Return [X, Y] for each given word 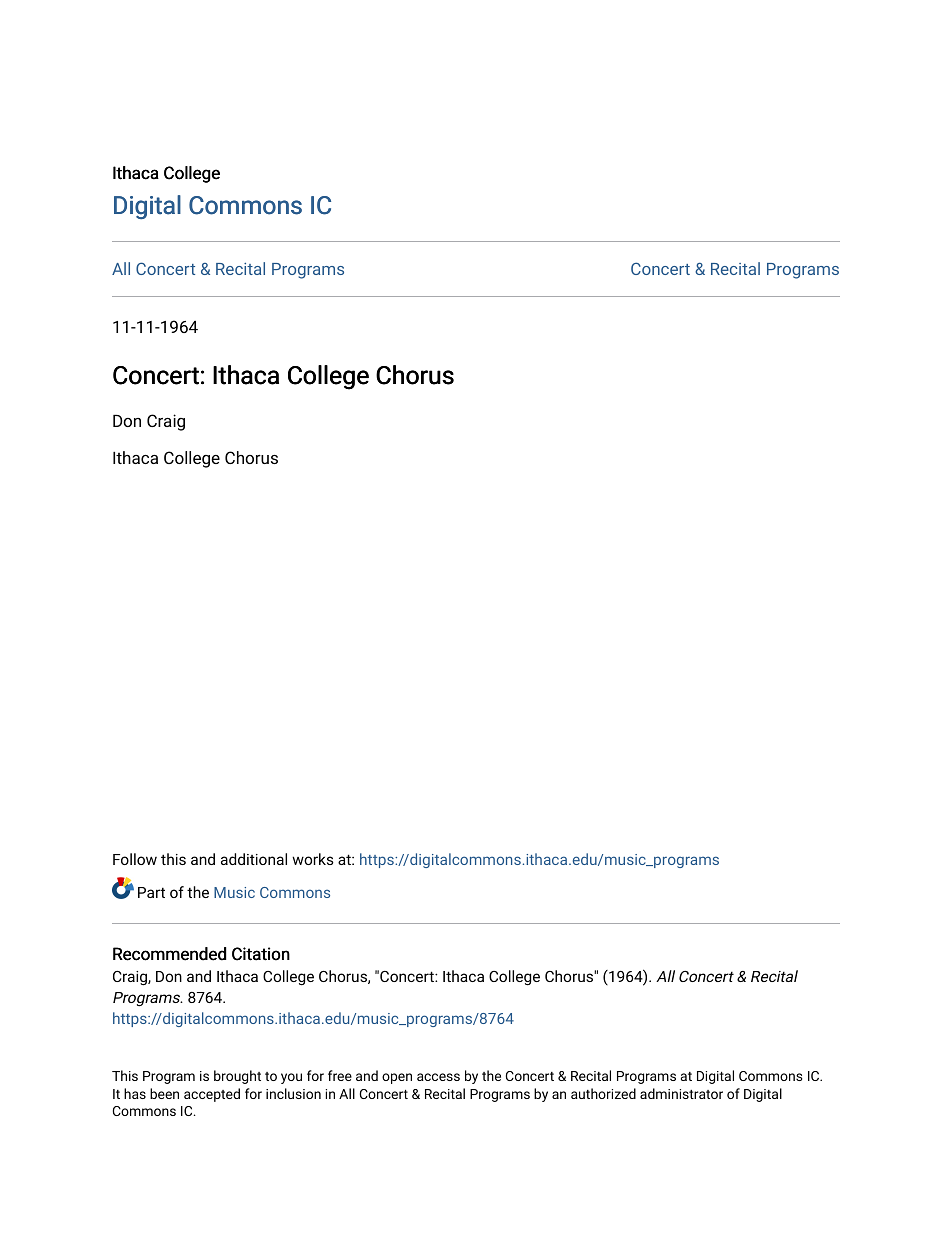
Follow [135, 859]
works [313, 859]
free [340, 1075]
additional [254, 859]
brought [237, 1077]
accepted [212, 1095]
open [397, 1078]
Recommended [169, 954]
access [438, 1077]
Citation [261, 954]
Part [151, 892]
